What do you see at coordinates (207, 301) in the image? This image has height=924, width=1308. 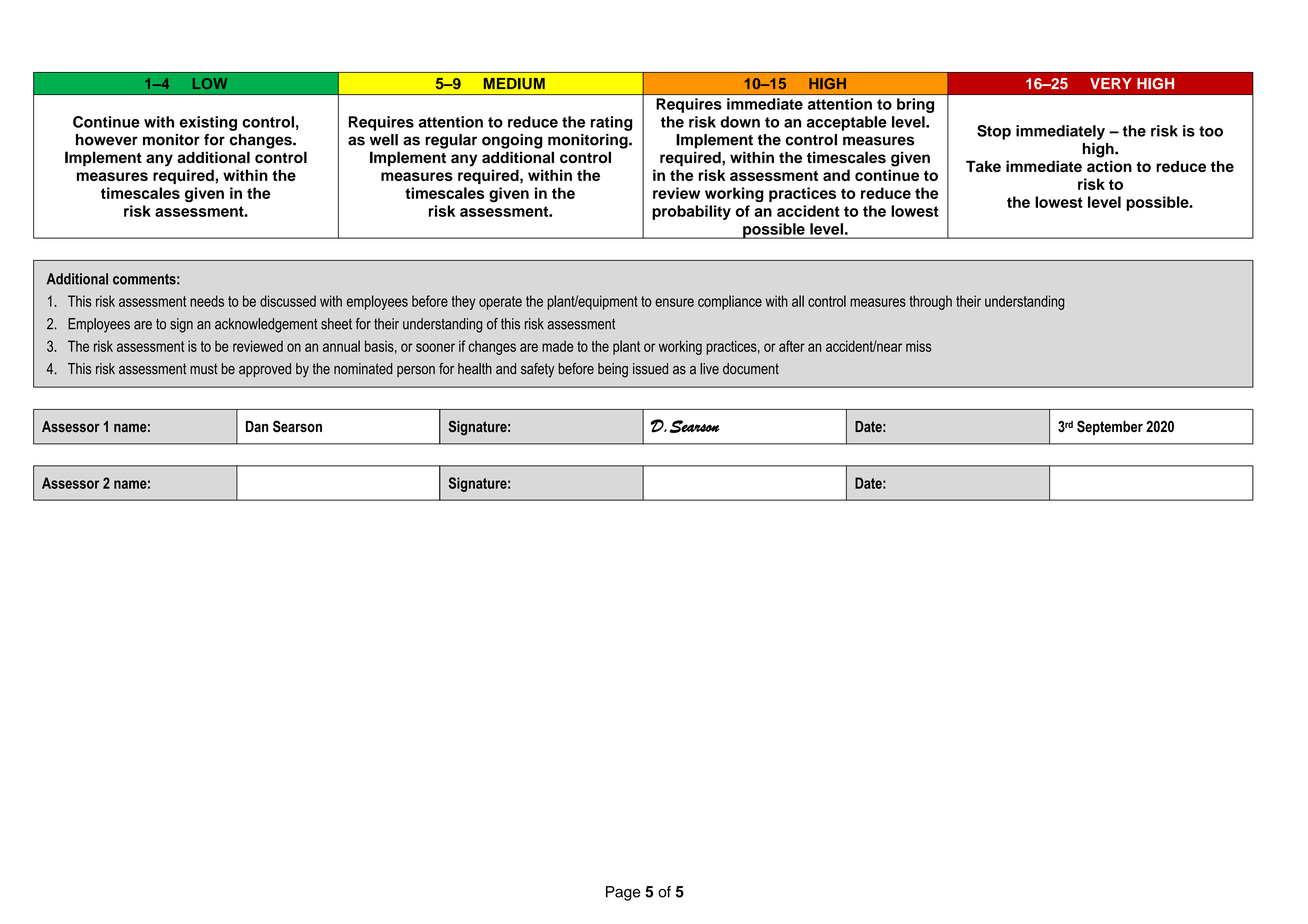 I see `needs` at bounding box center [207, 301].
